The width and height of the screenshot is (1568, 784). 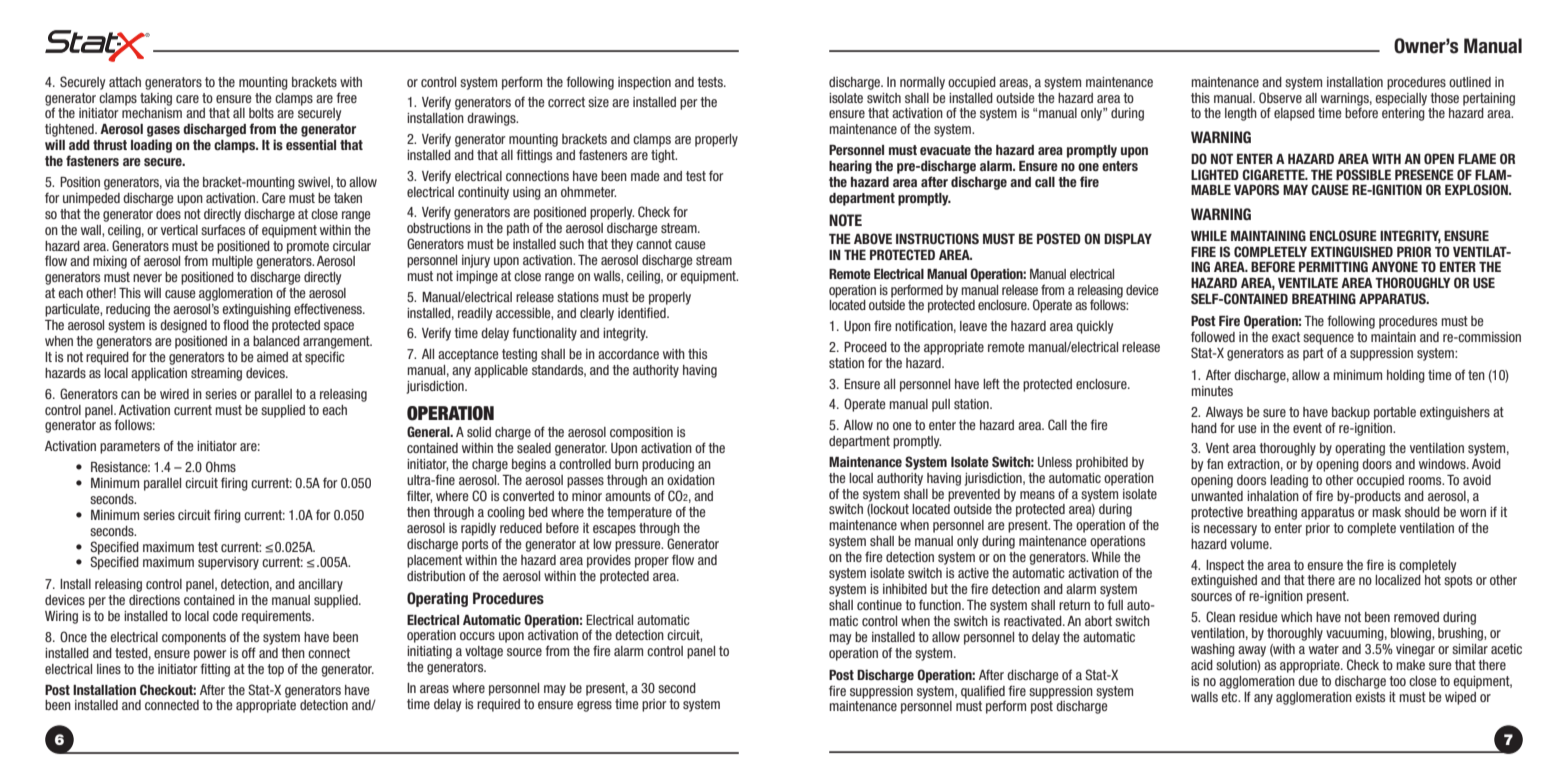 What do you see at coordinates (261, 113) in the screenshot?
I see `bolts` at bounding box center [261, 113].
